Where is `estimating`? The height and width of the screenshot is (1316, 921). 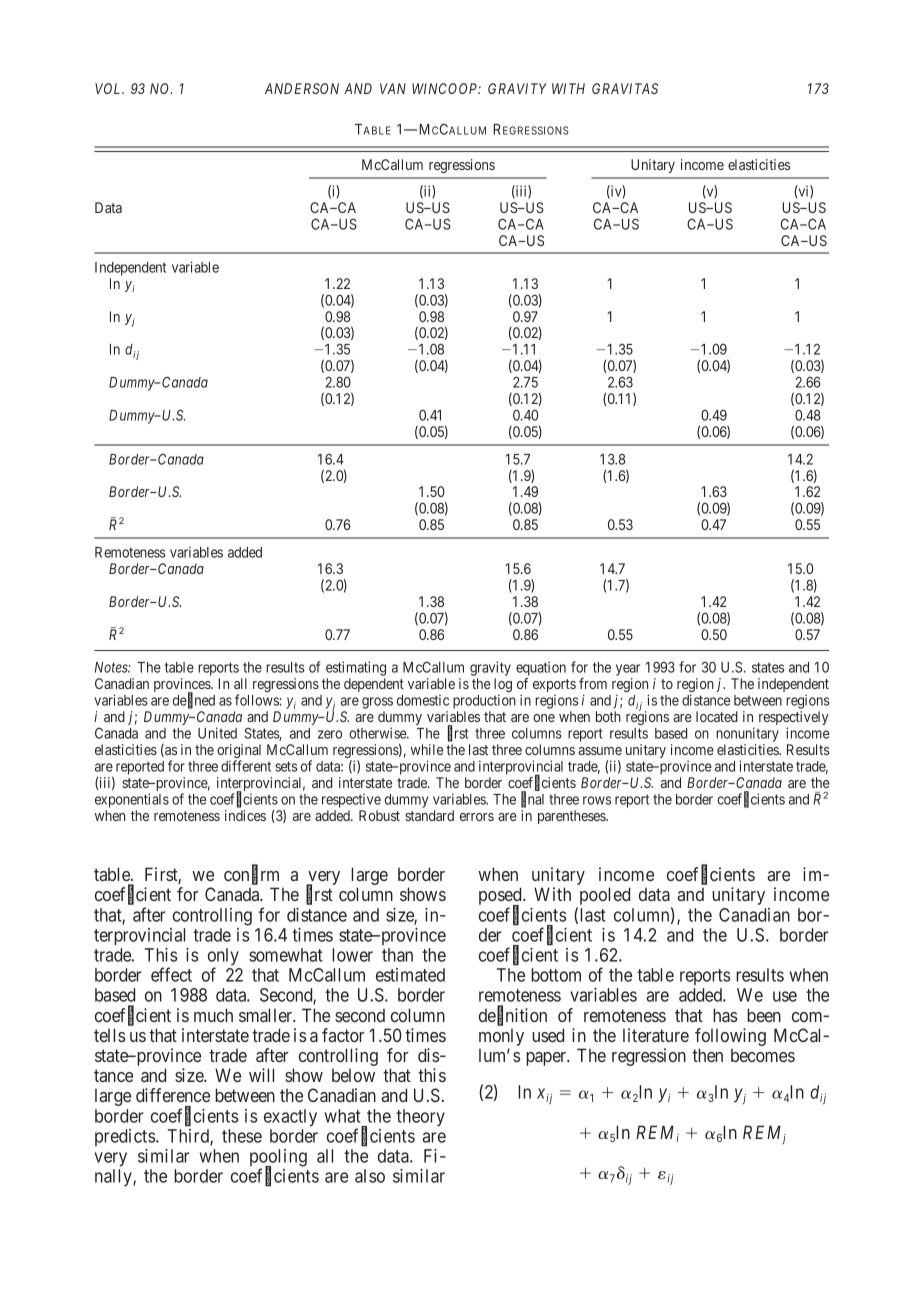
estimating is located at coordinates (356, 670).
